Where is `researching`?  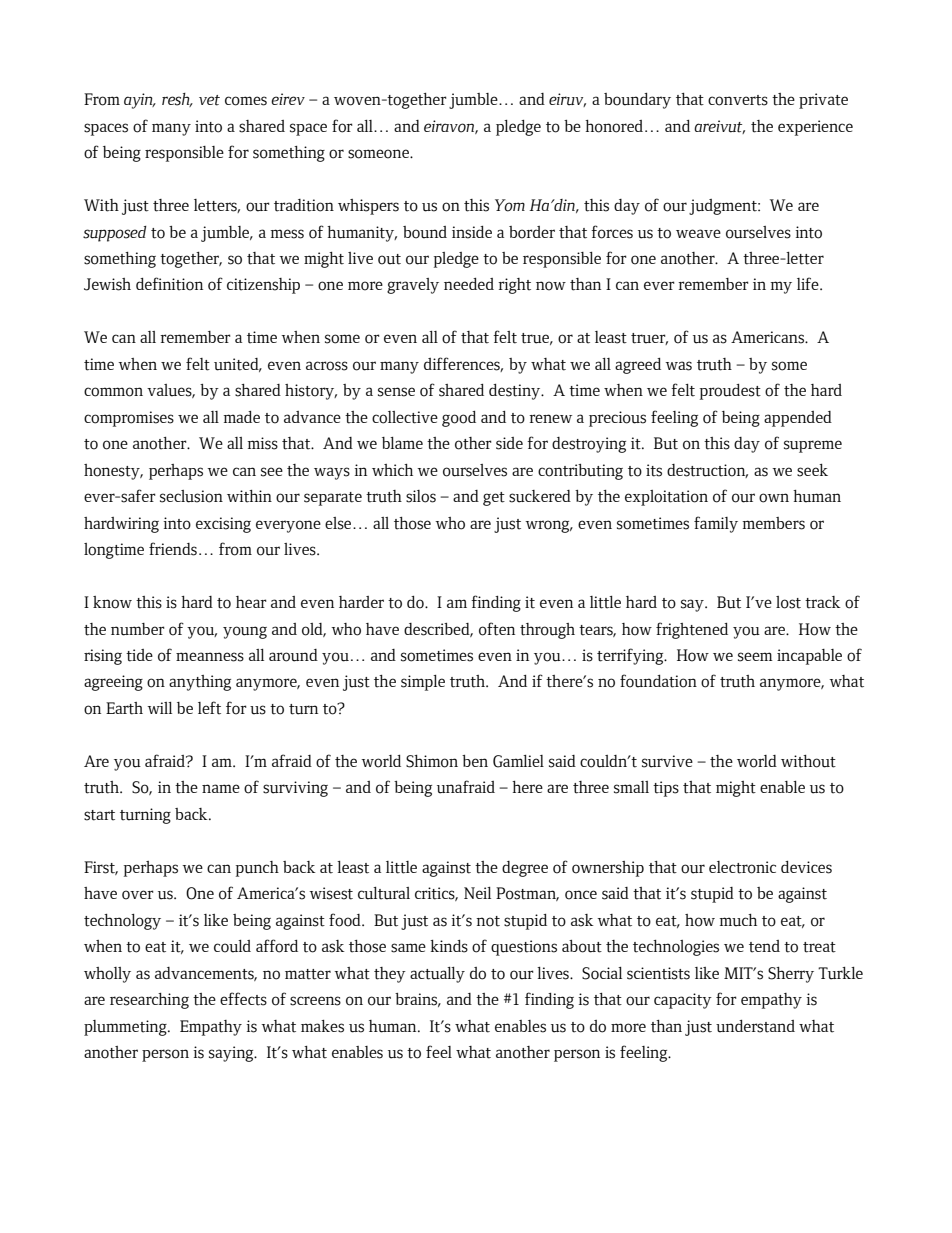 researching is located at coordinates (149, 1001).
